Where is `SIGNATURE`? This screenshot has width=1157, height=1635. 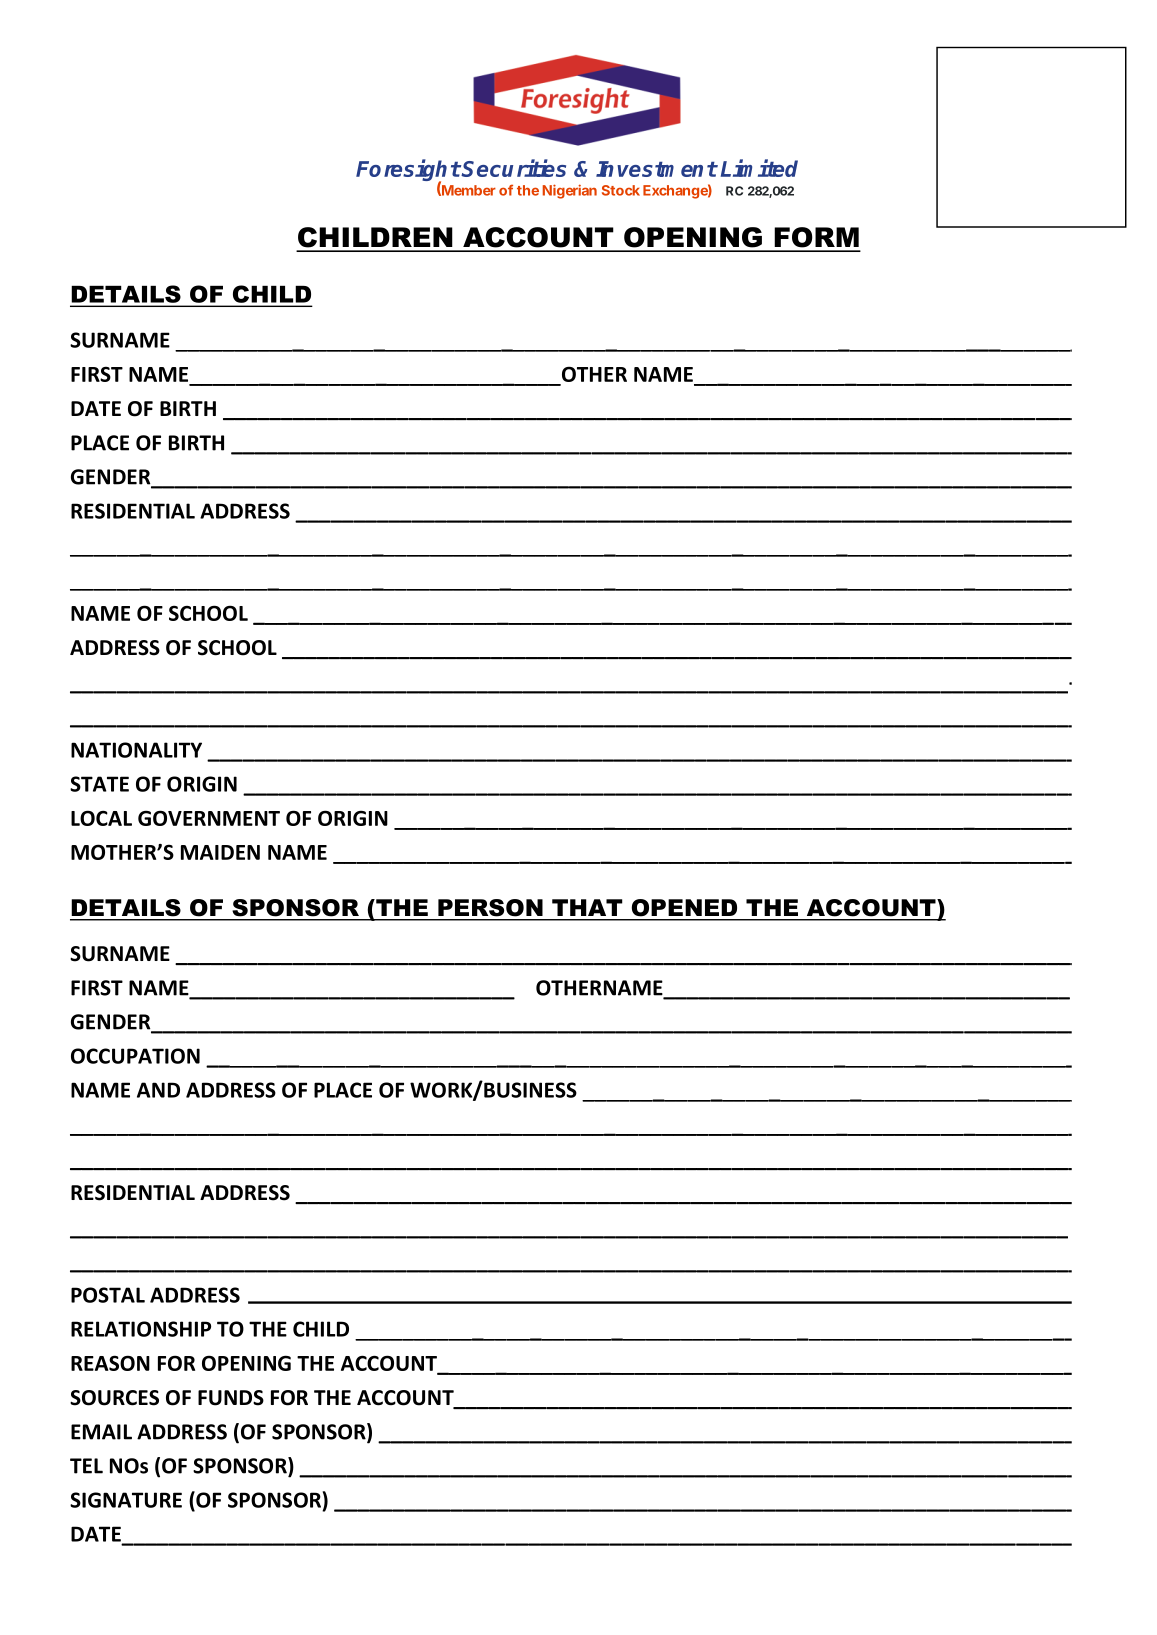
SIGNATURE is located at coordinates (126, 1500).
